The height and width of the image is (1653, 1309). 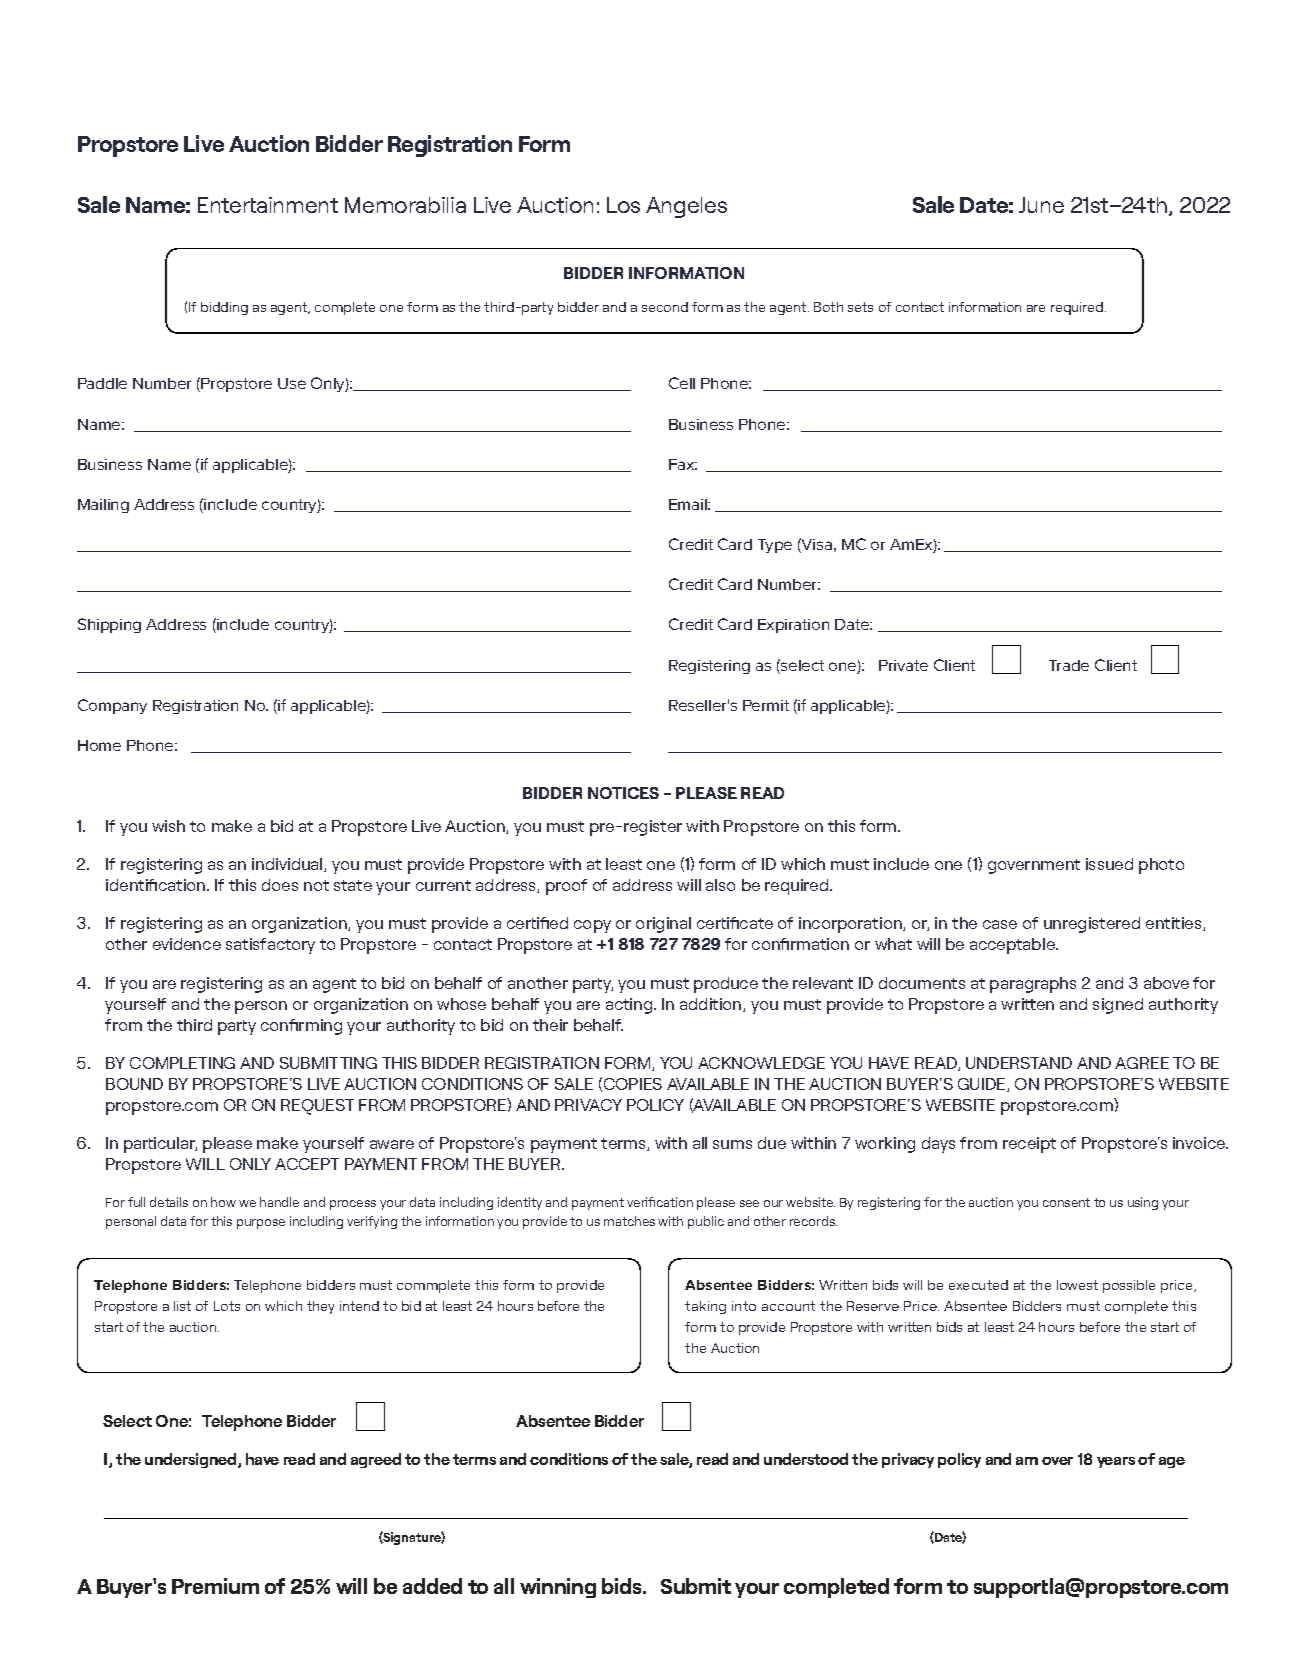 I want to click on original, so click(x=663, y=925).
